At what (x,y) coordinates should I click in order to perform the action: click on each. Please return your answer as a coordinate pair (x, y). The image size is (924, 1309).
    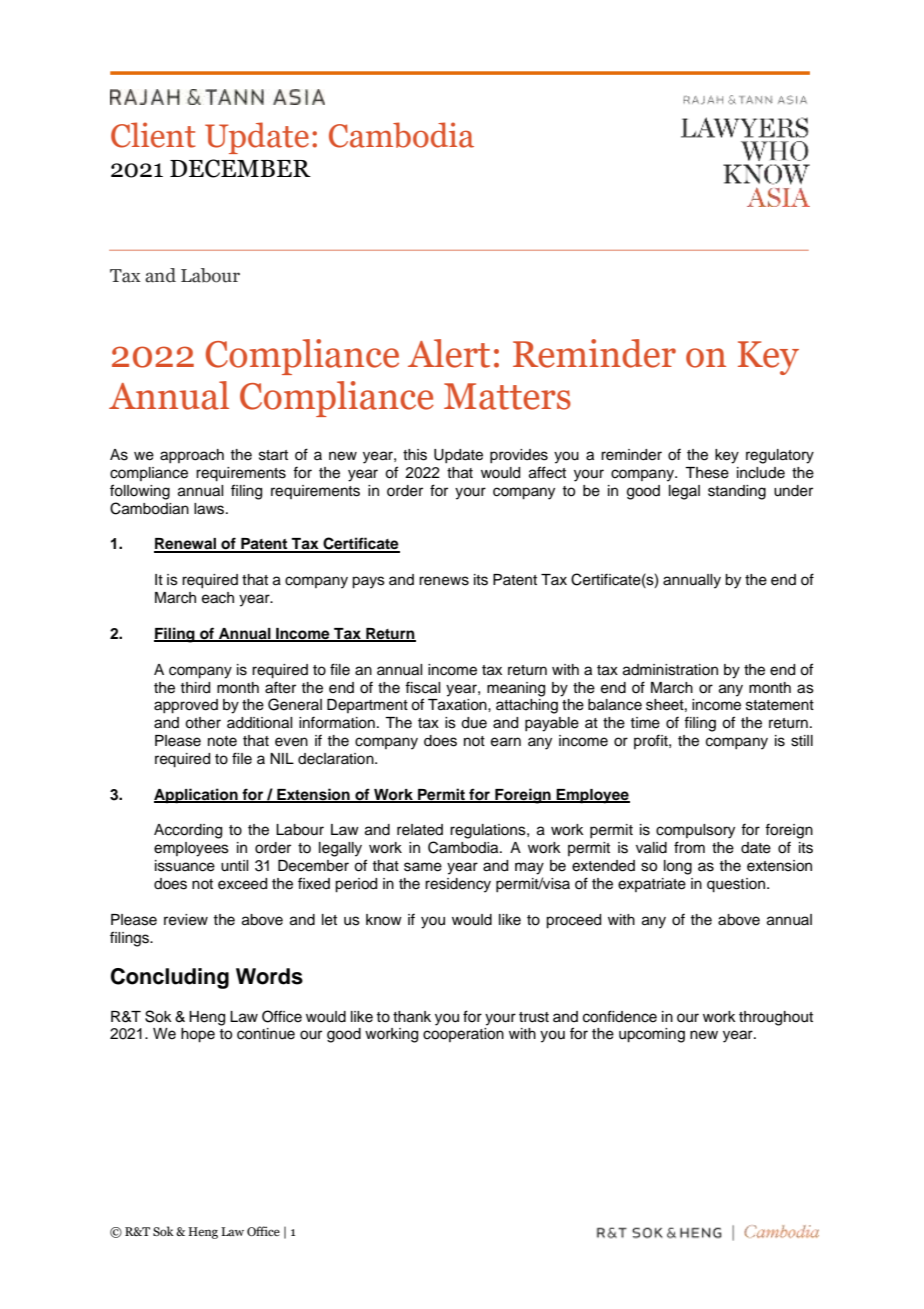
    Looking at the image, I should click on (218, 598).
